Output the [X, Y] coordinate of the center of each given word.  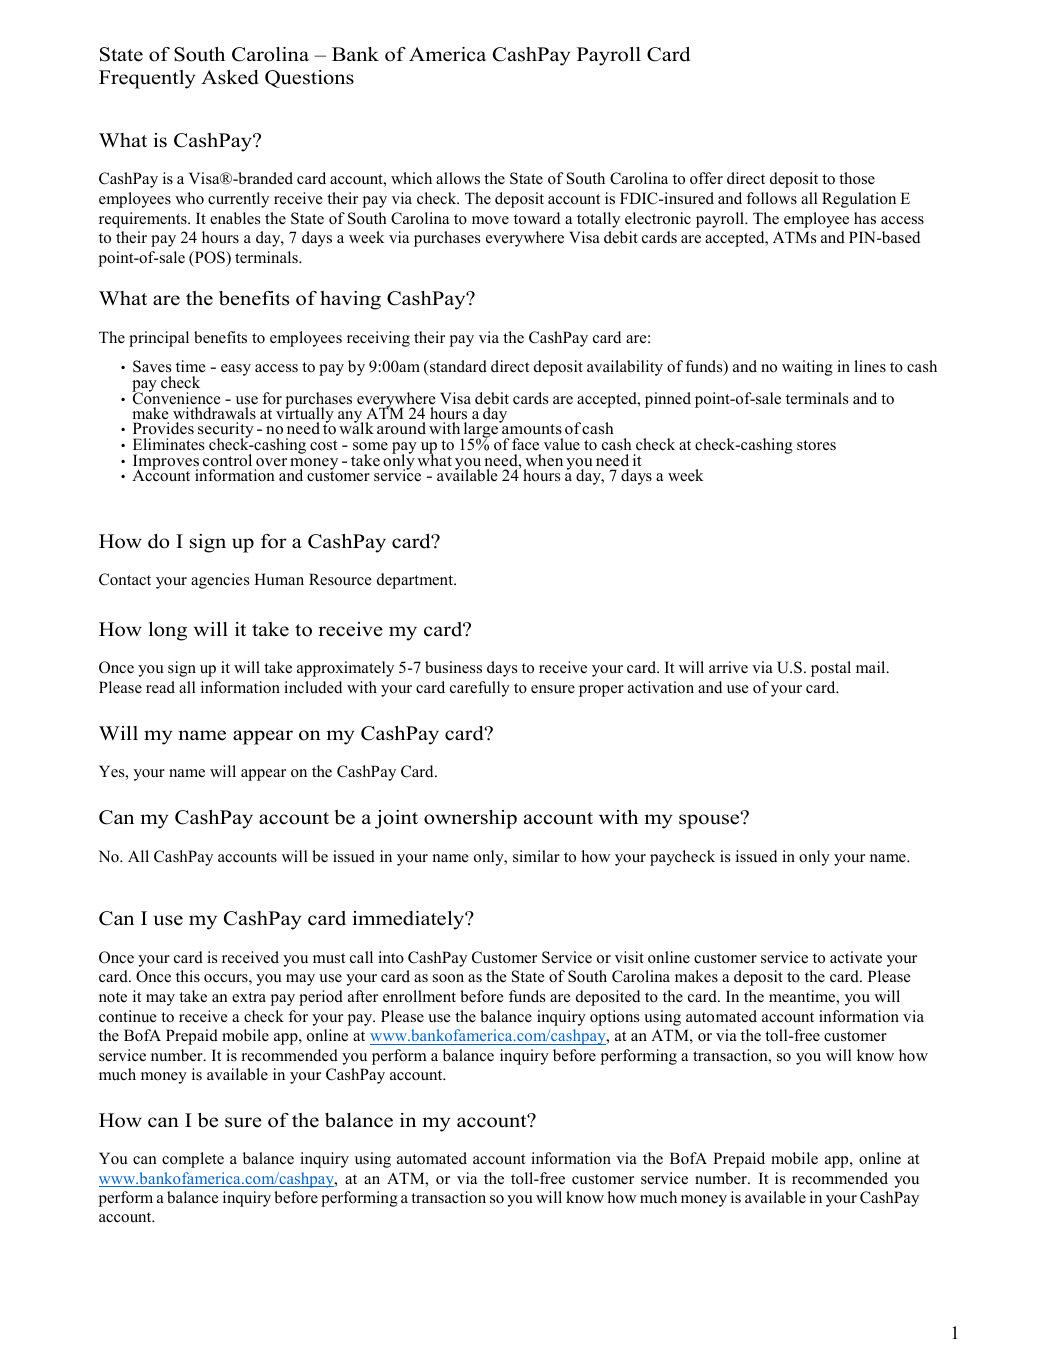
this [188, 976]
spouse [710, 821]
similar [536, 856]
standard [457, 366]
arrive [728, 667]
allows [458, 178]
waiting [807, 368]
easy [236, 370]
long [168, 631]
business [453, 667]
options [614, 1018]
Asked [230, 77]
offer [706, 178]
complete [193, 1160]
